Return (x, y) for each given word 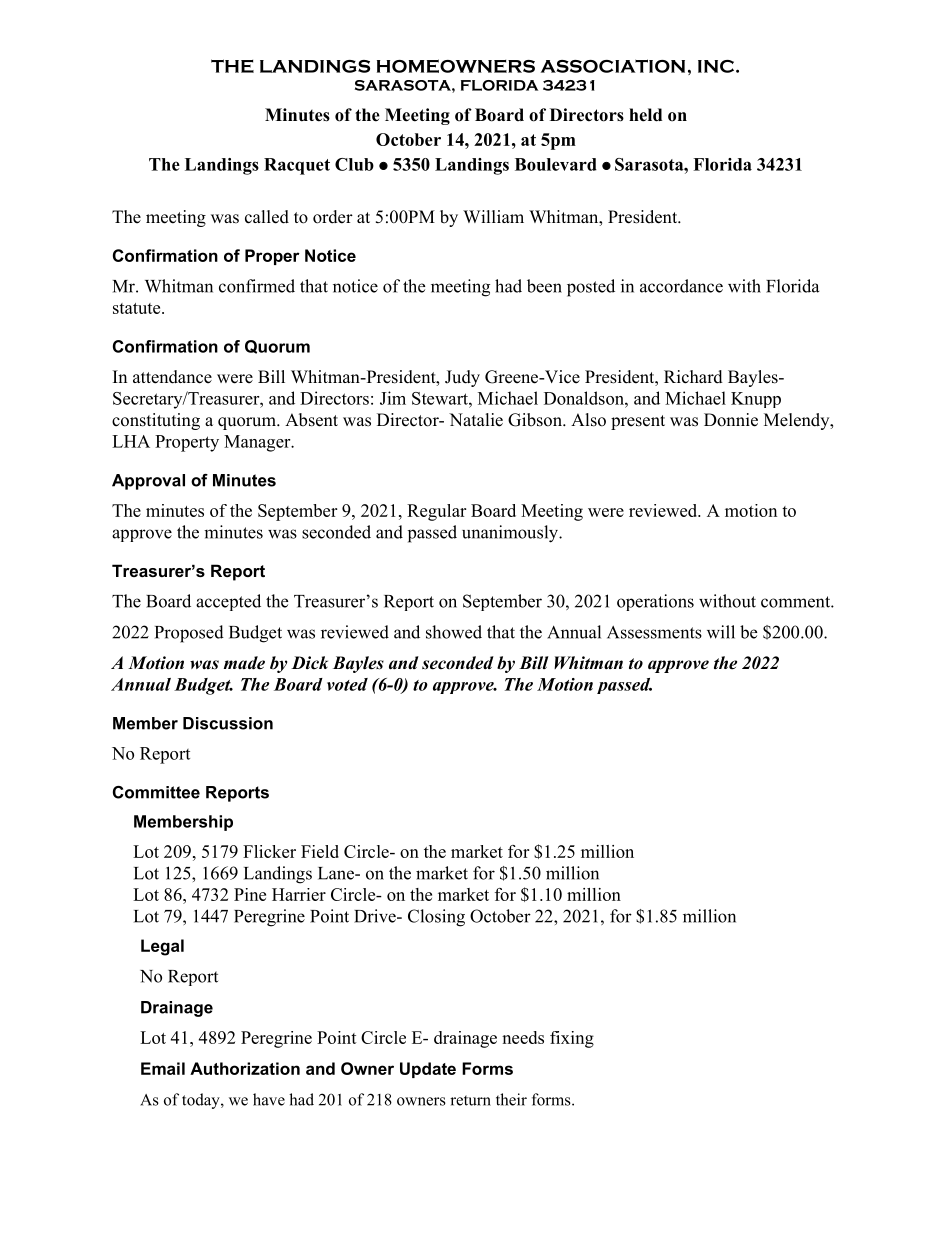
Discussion (228, 723)
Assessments (654, 632)
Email (163, 1068)
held (645, 115)
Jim (393, 398)
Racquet (297, 166)
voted (347, 684)
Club (354, 164)
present (638, 422)
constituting (156, 421)
